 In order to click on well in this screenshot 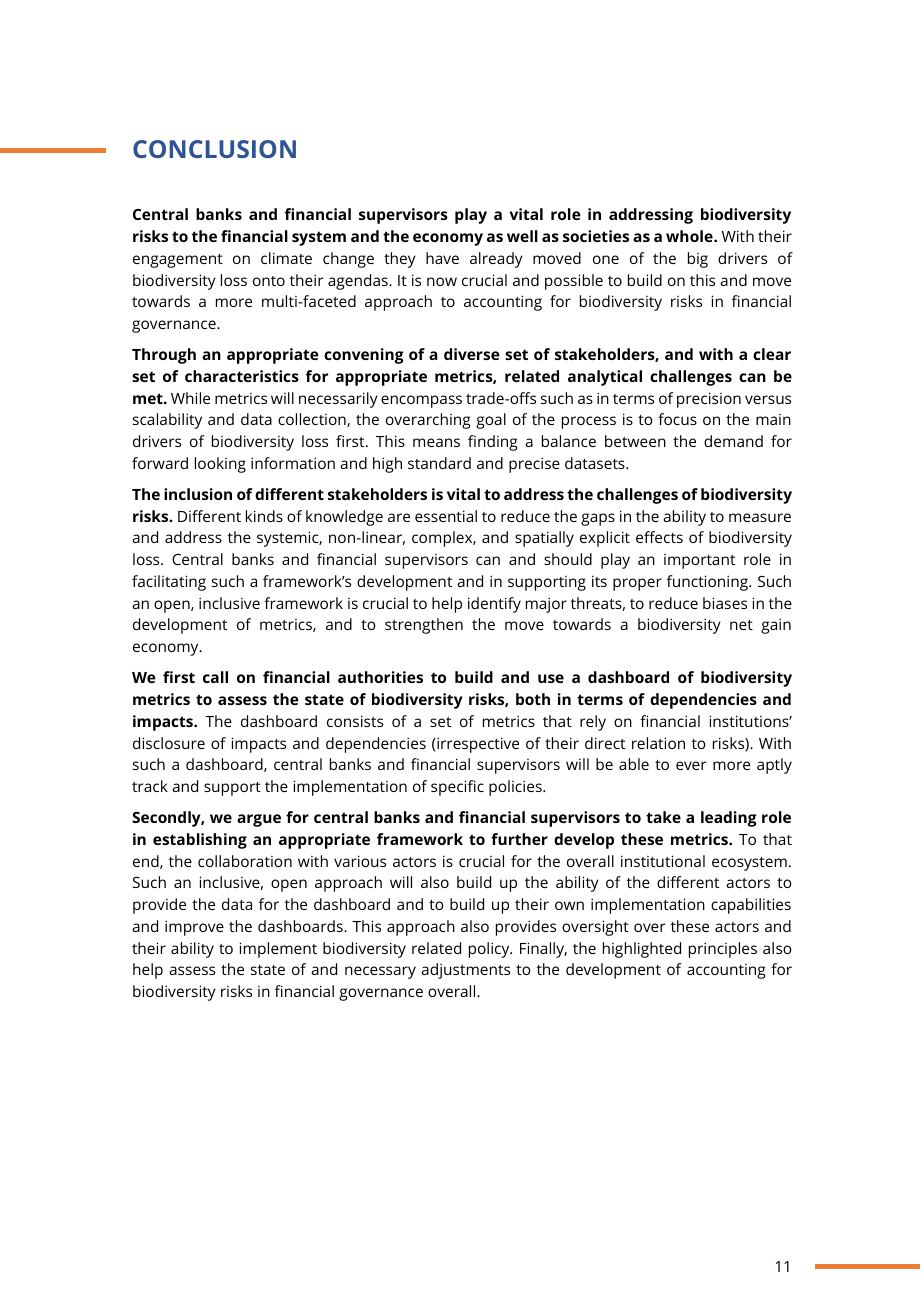, I will do `click(522, 236)`.
